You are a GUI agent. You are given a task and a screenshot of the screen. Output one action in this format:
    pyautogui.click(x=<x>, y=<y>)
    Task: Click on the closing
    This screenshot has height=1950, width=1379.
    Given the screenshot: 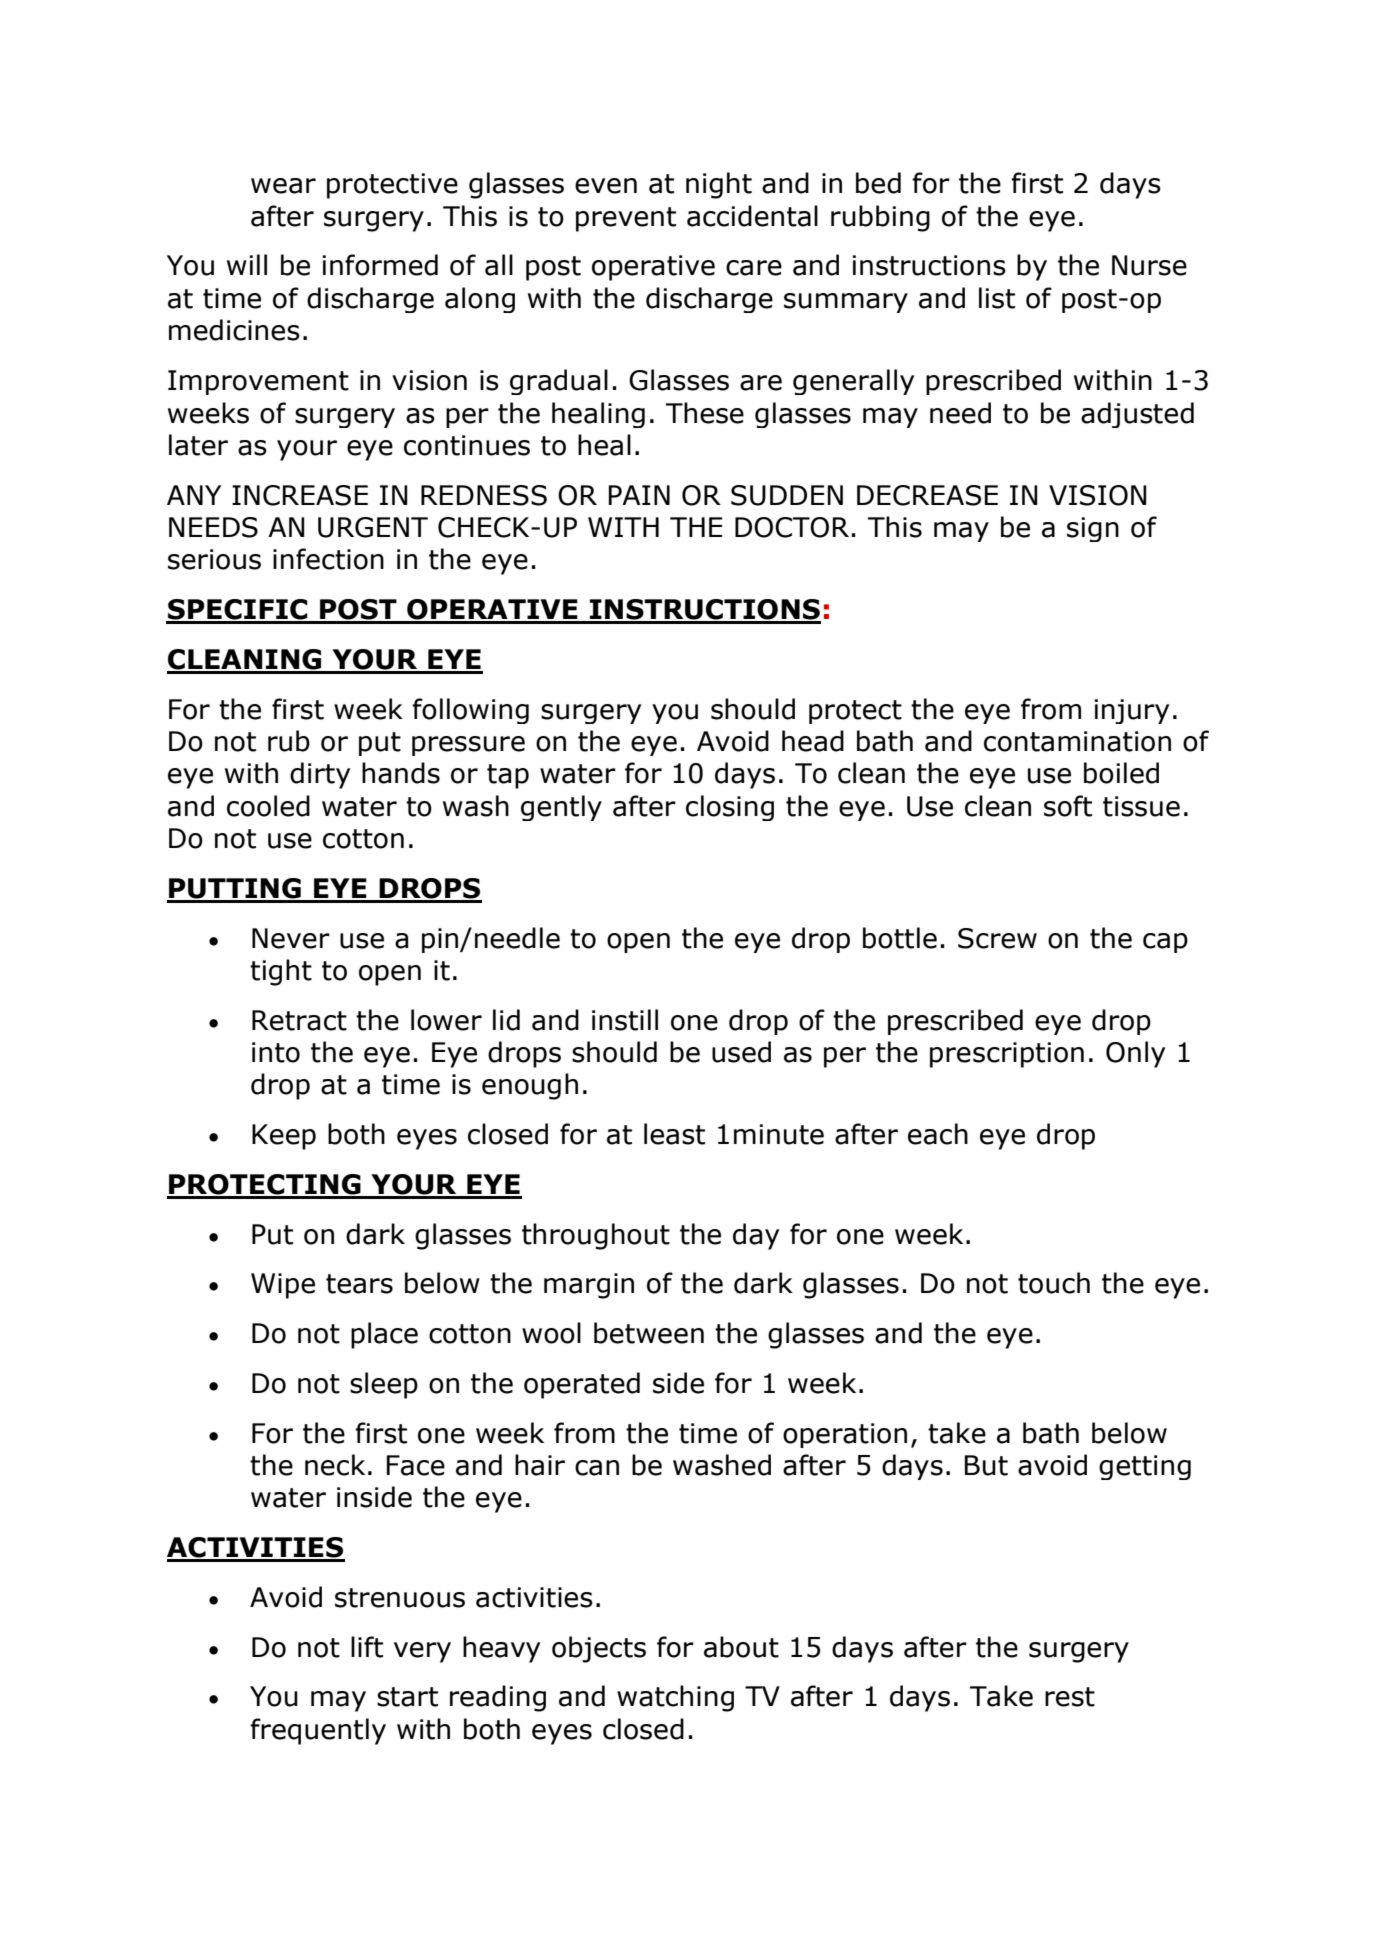 What is the action you would take?
    pyautogui.click(x=730, y=808)
